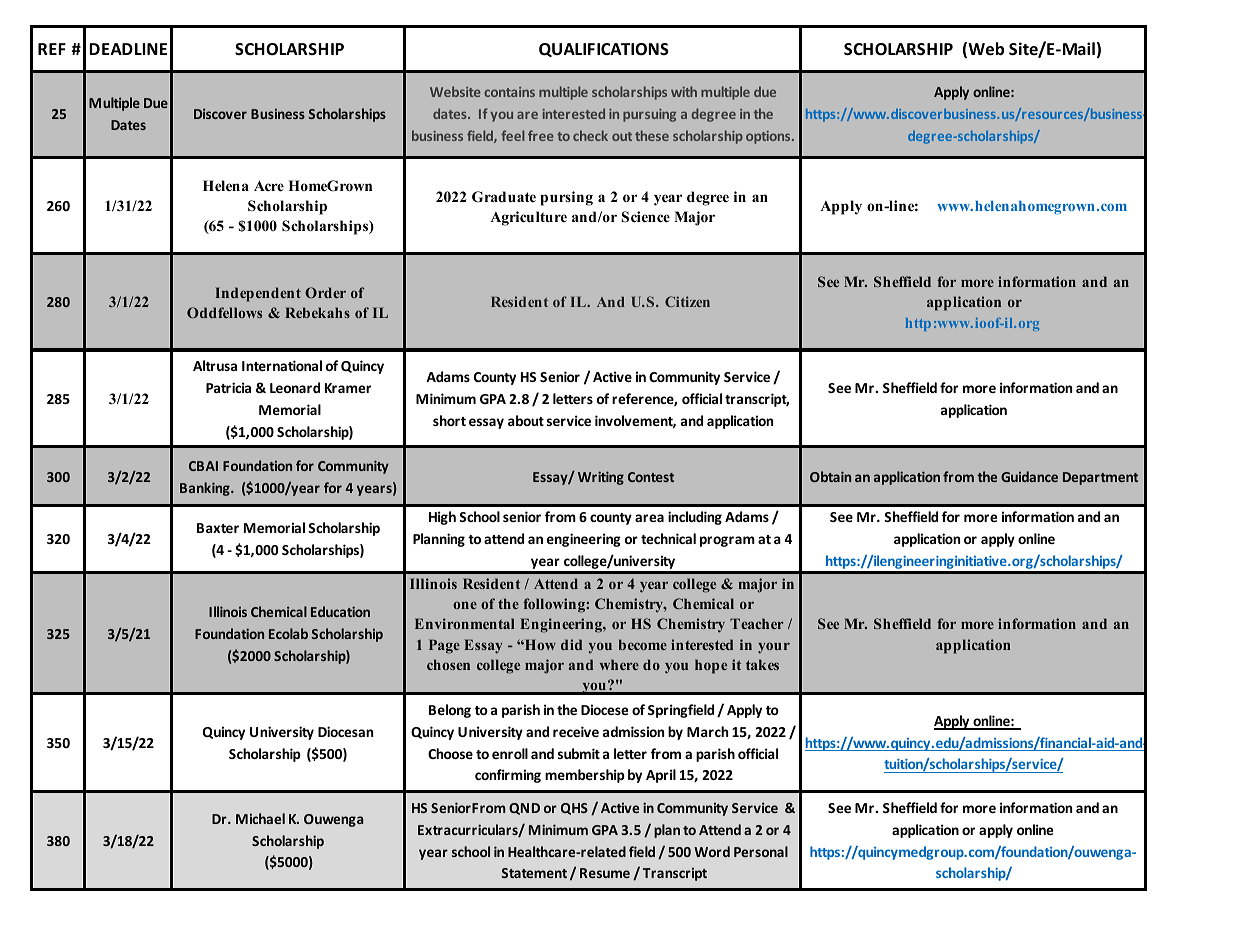  What do you see at coordinates (769, 137) in the page?
I see `options` at bounding box center [769, 137].
